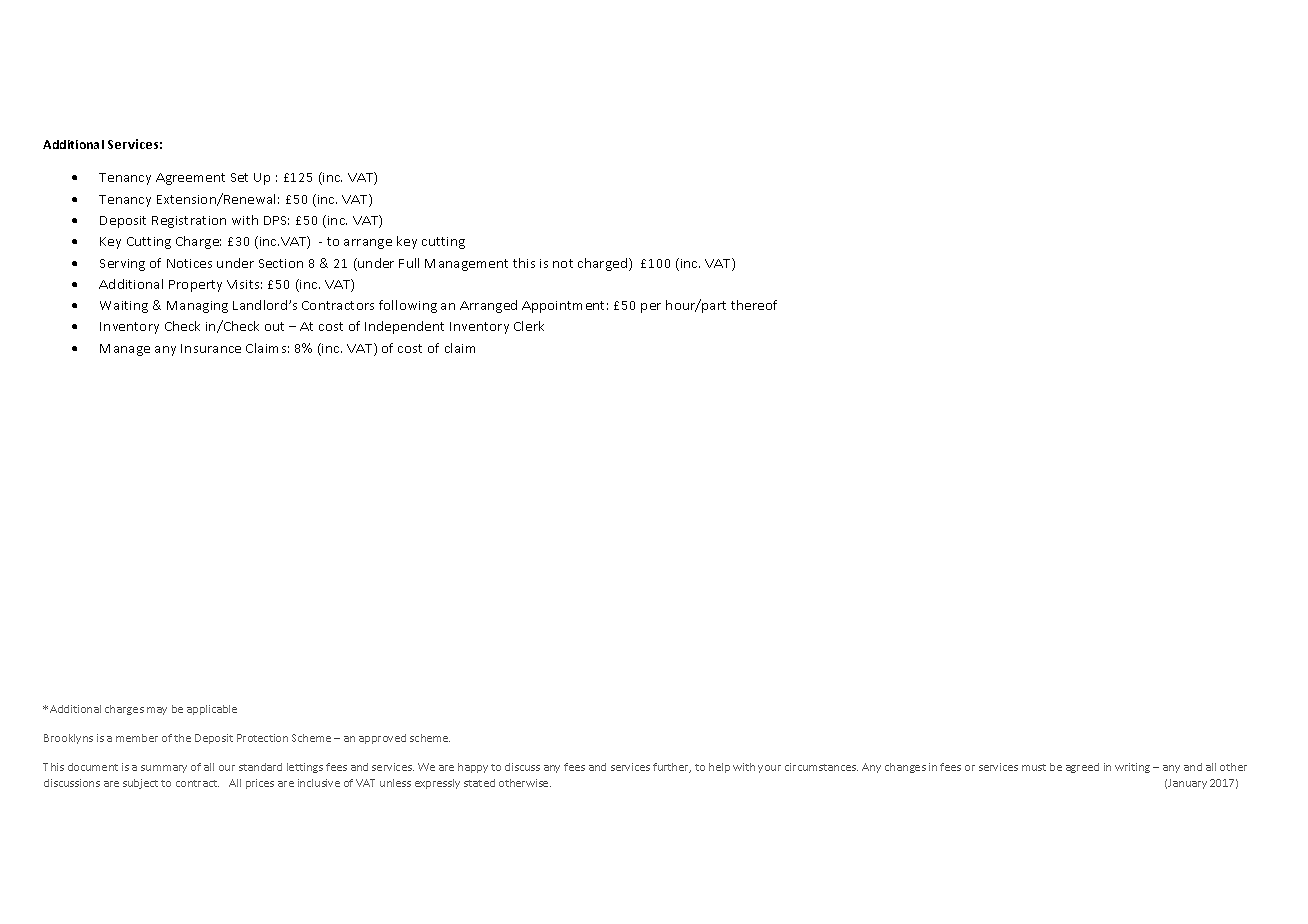 This document has width=1308, height=924. I want to click on Independent, so click(404, 327).
